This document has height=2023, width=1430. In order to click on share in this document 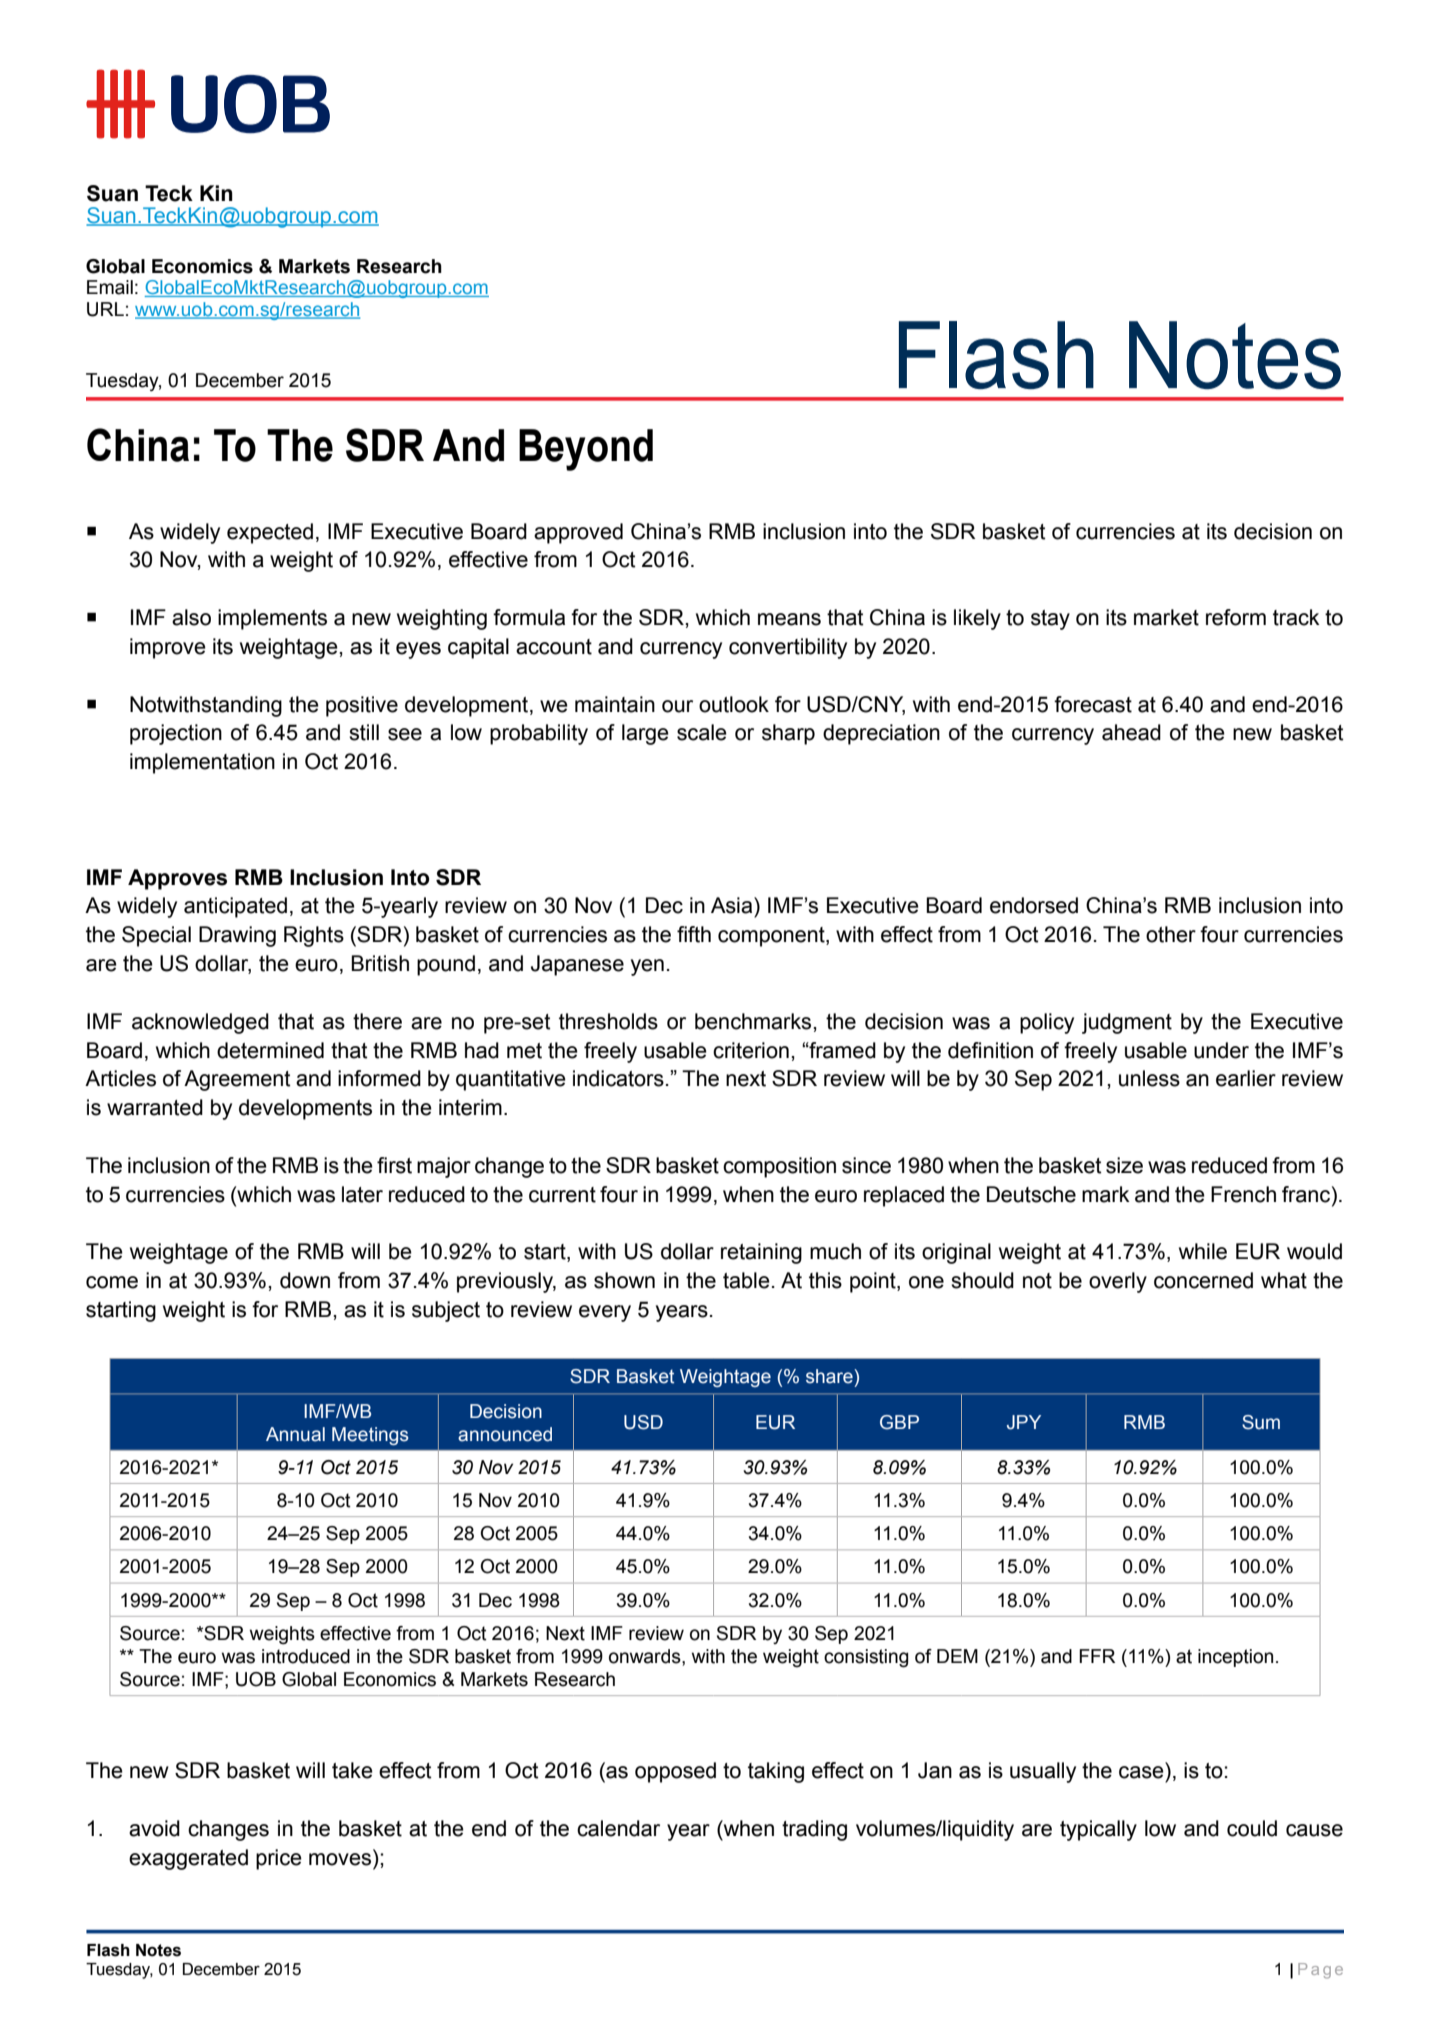, I will do `click(830, 1376)`.
